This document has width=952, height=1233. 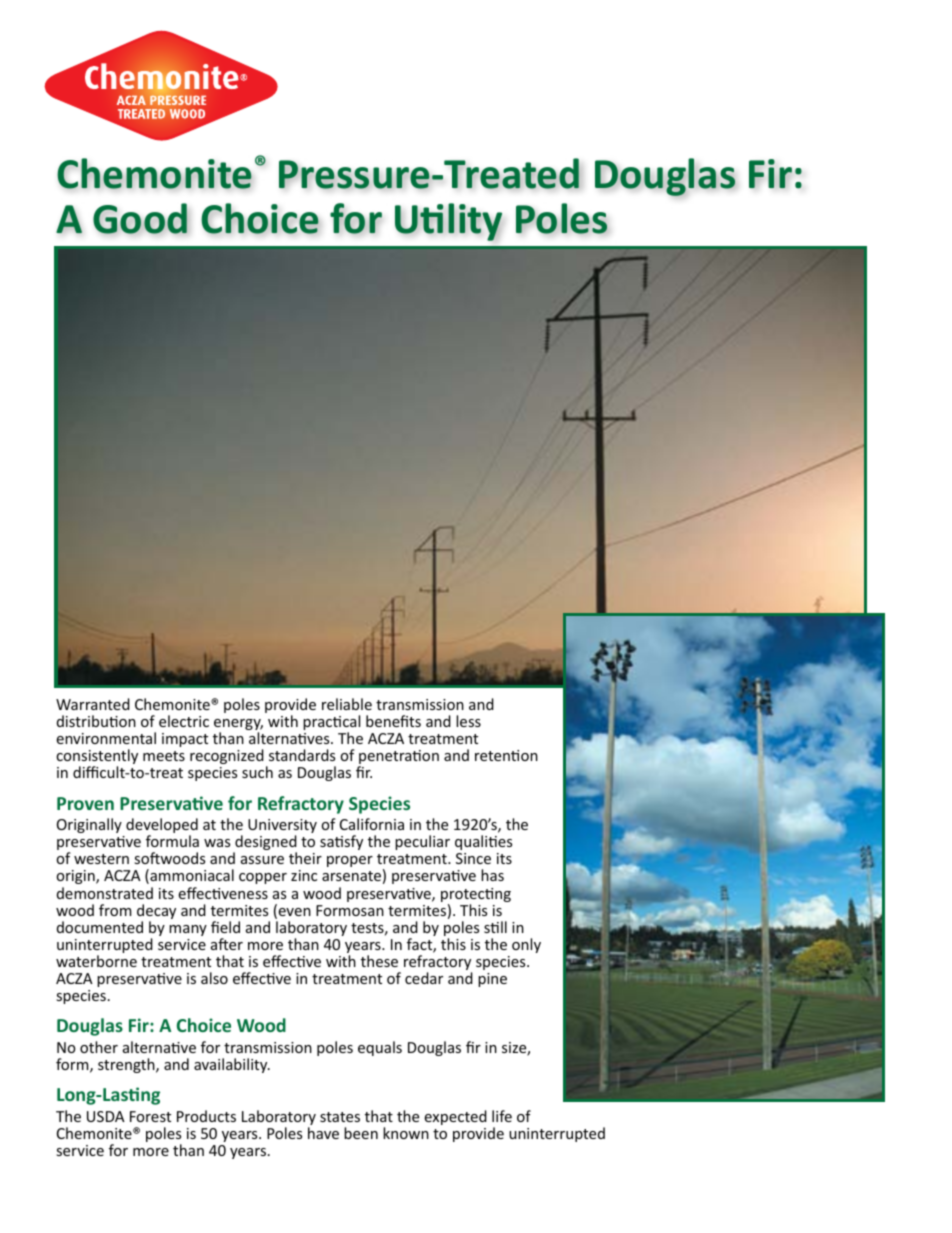 What do you see at coordinates (468, 721) in the document?
I see `less` at bounding box center [468, 721].
